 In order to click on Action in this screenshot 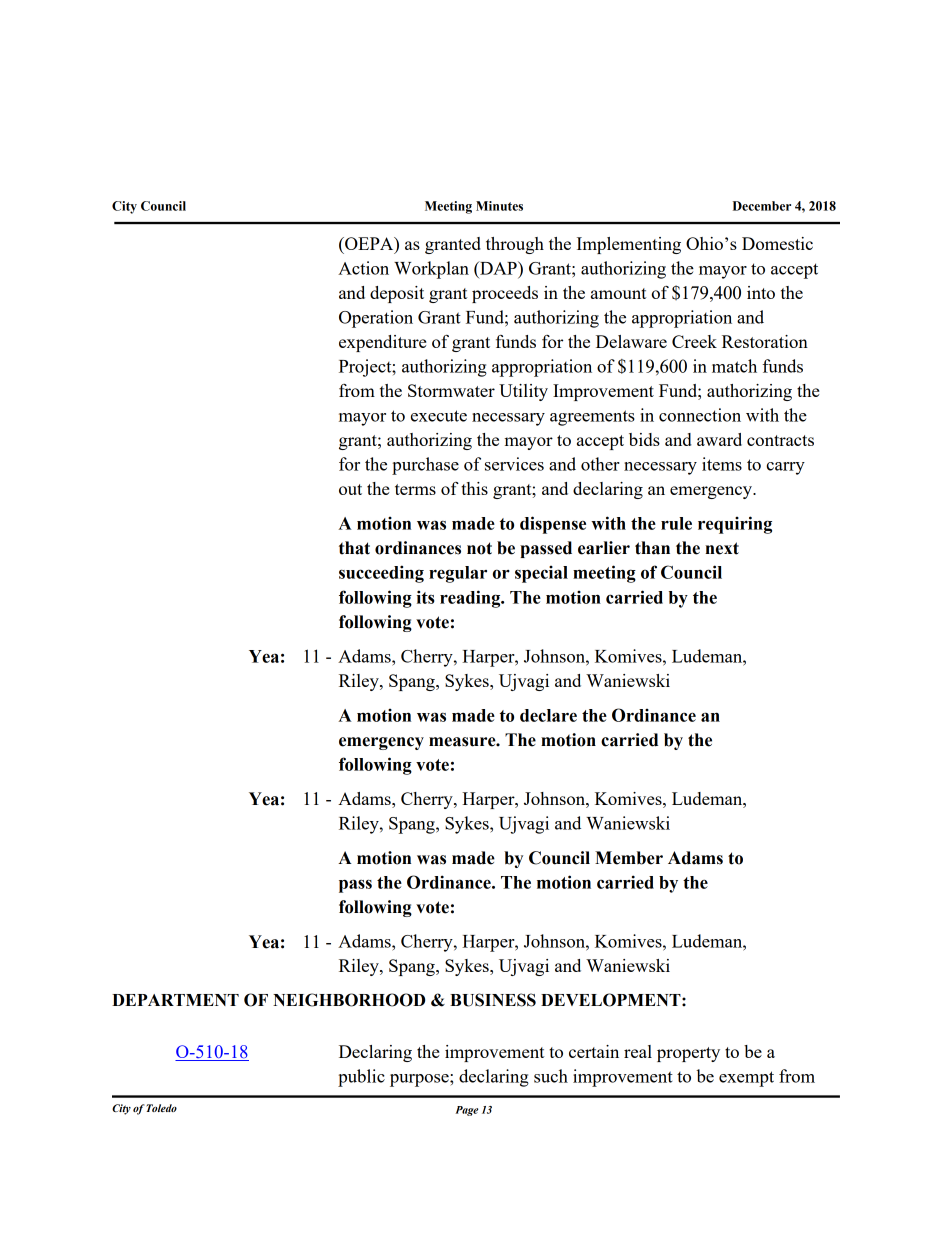, I will do `click(363, 268)`.
